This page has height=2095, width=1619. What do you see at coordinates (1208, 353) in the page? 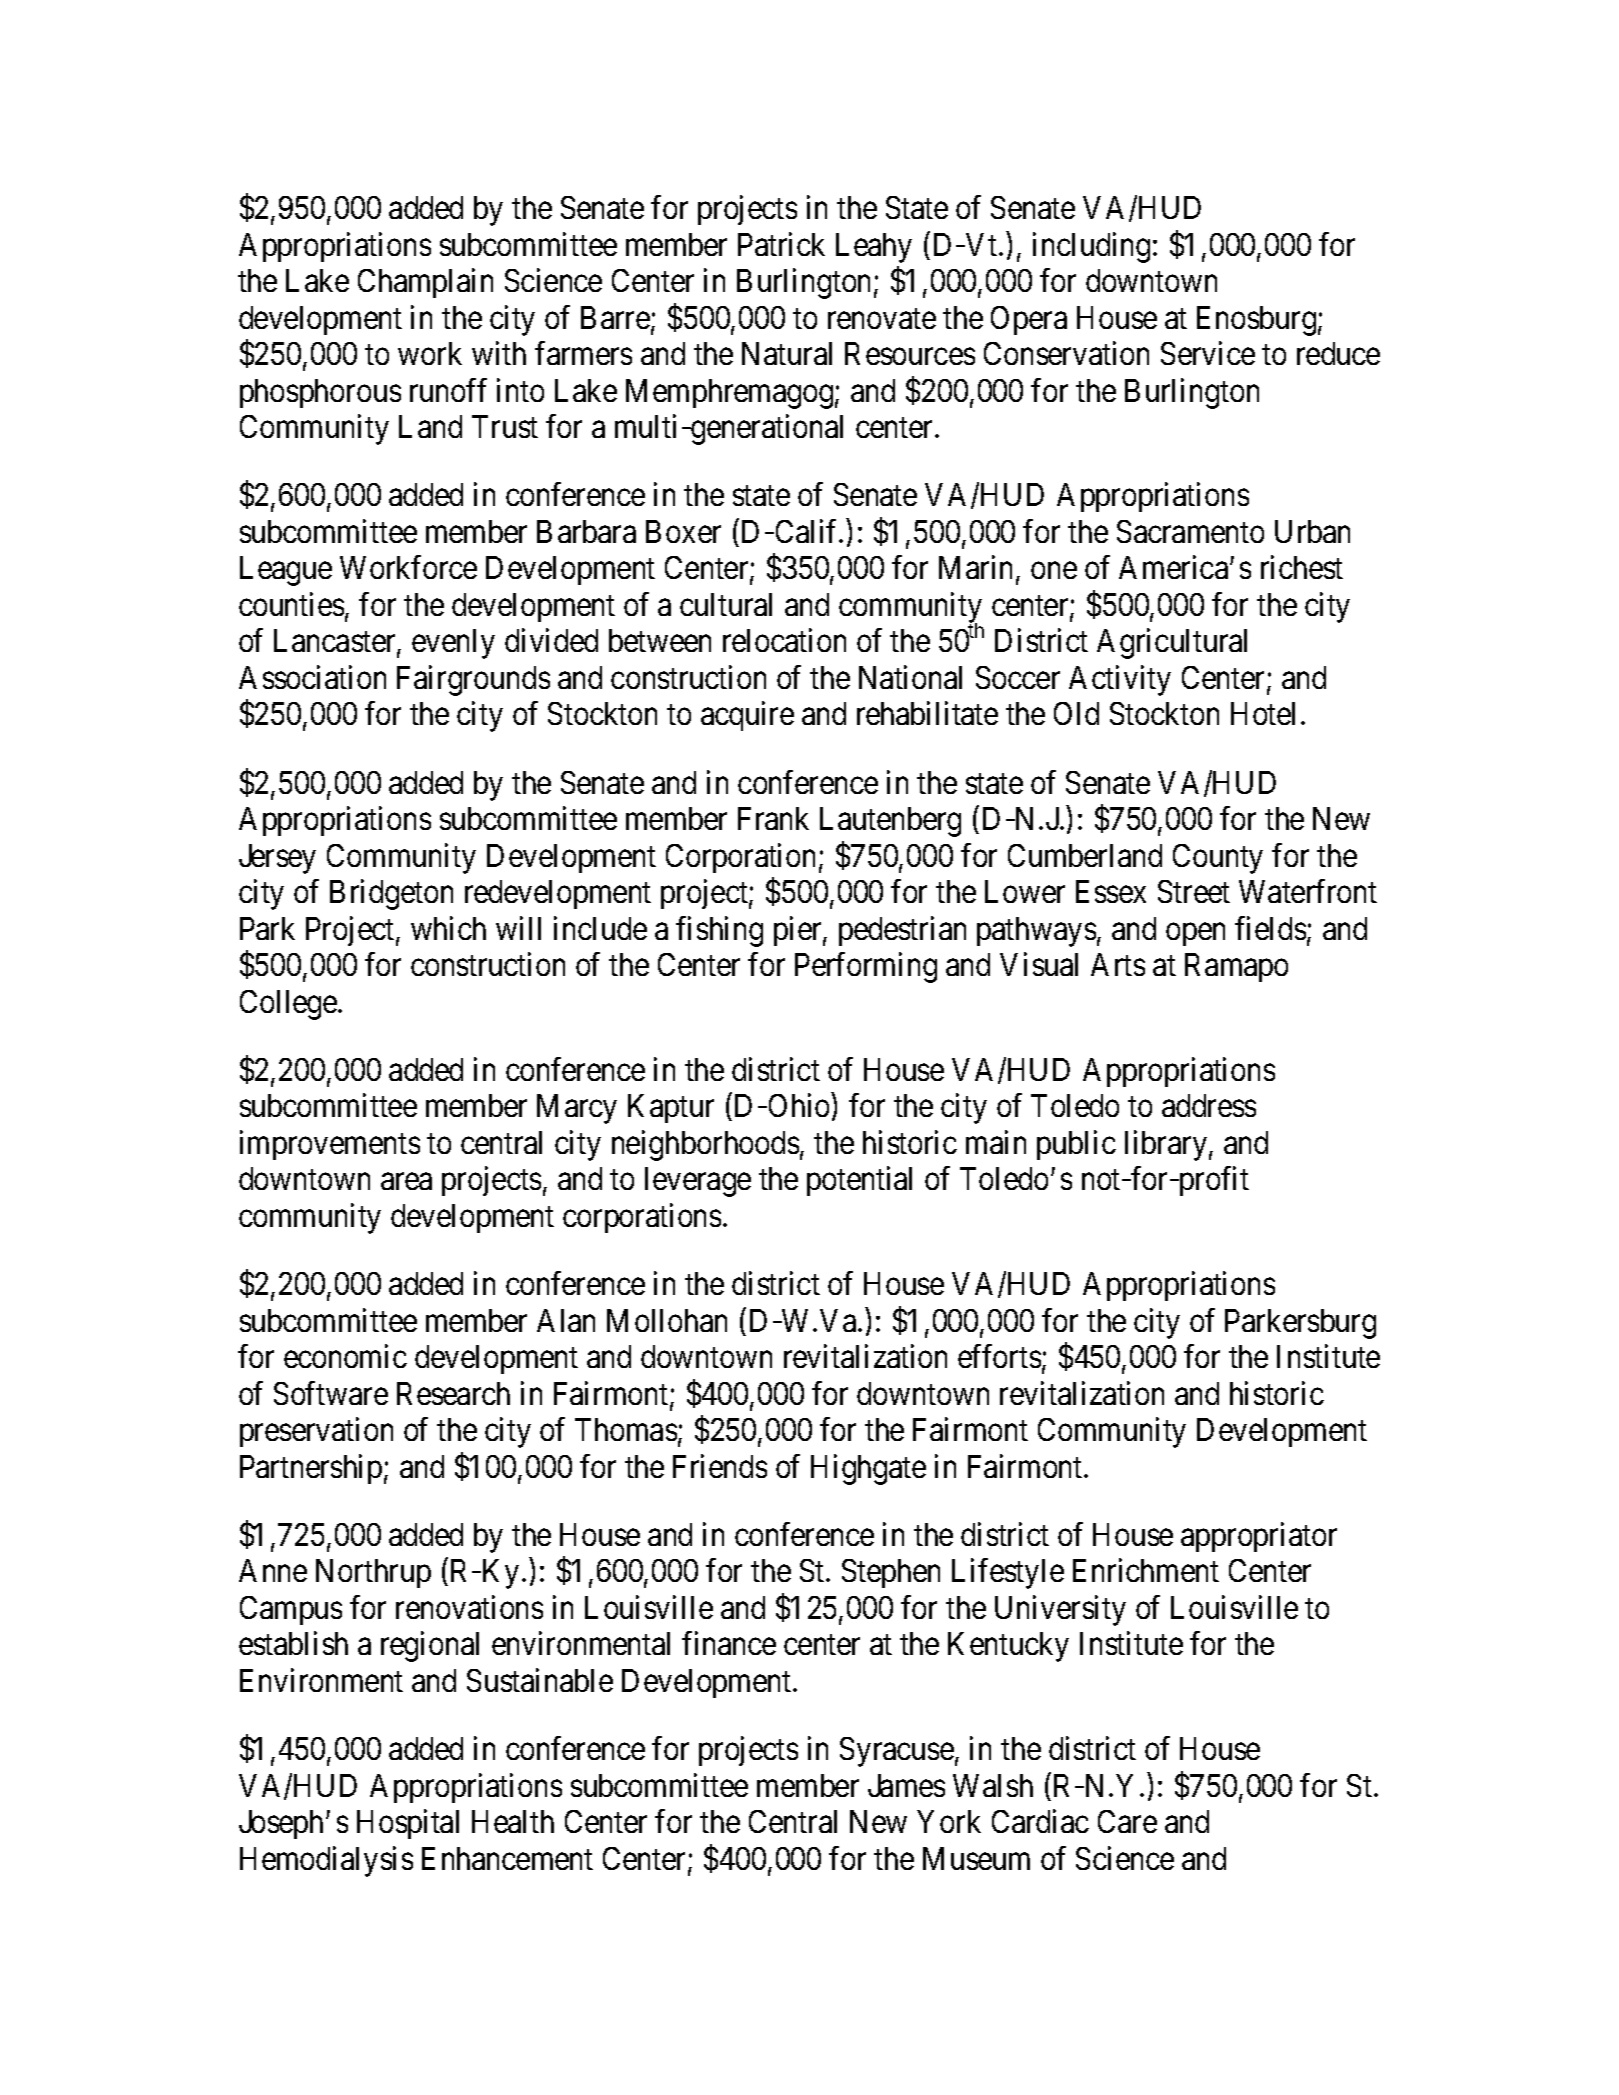
I see `Service` at bounding box center [1208, 353].
